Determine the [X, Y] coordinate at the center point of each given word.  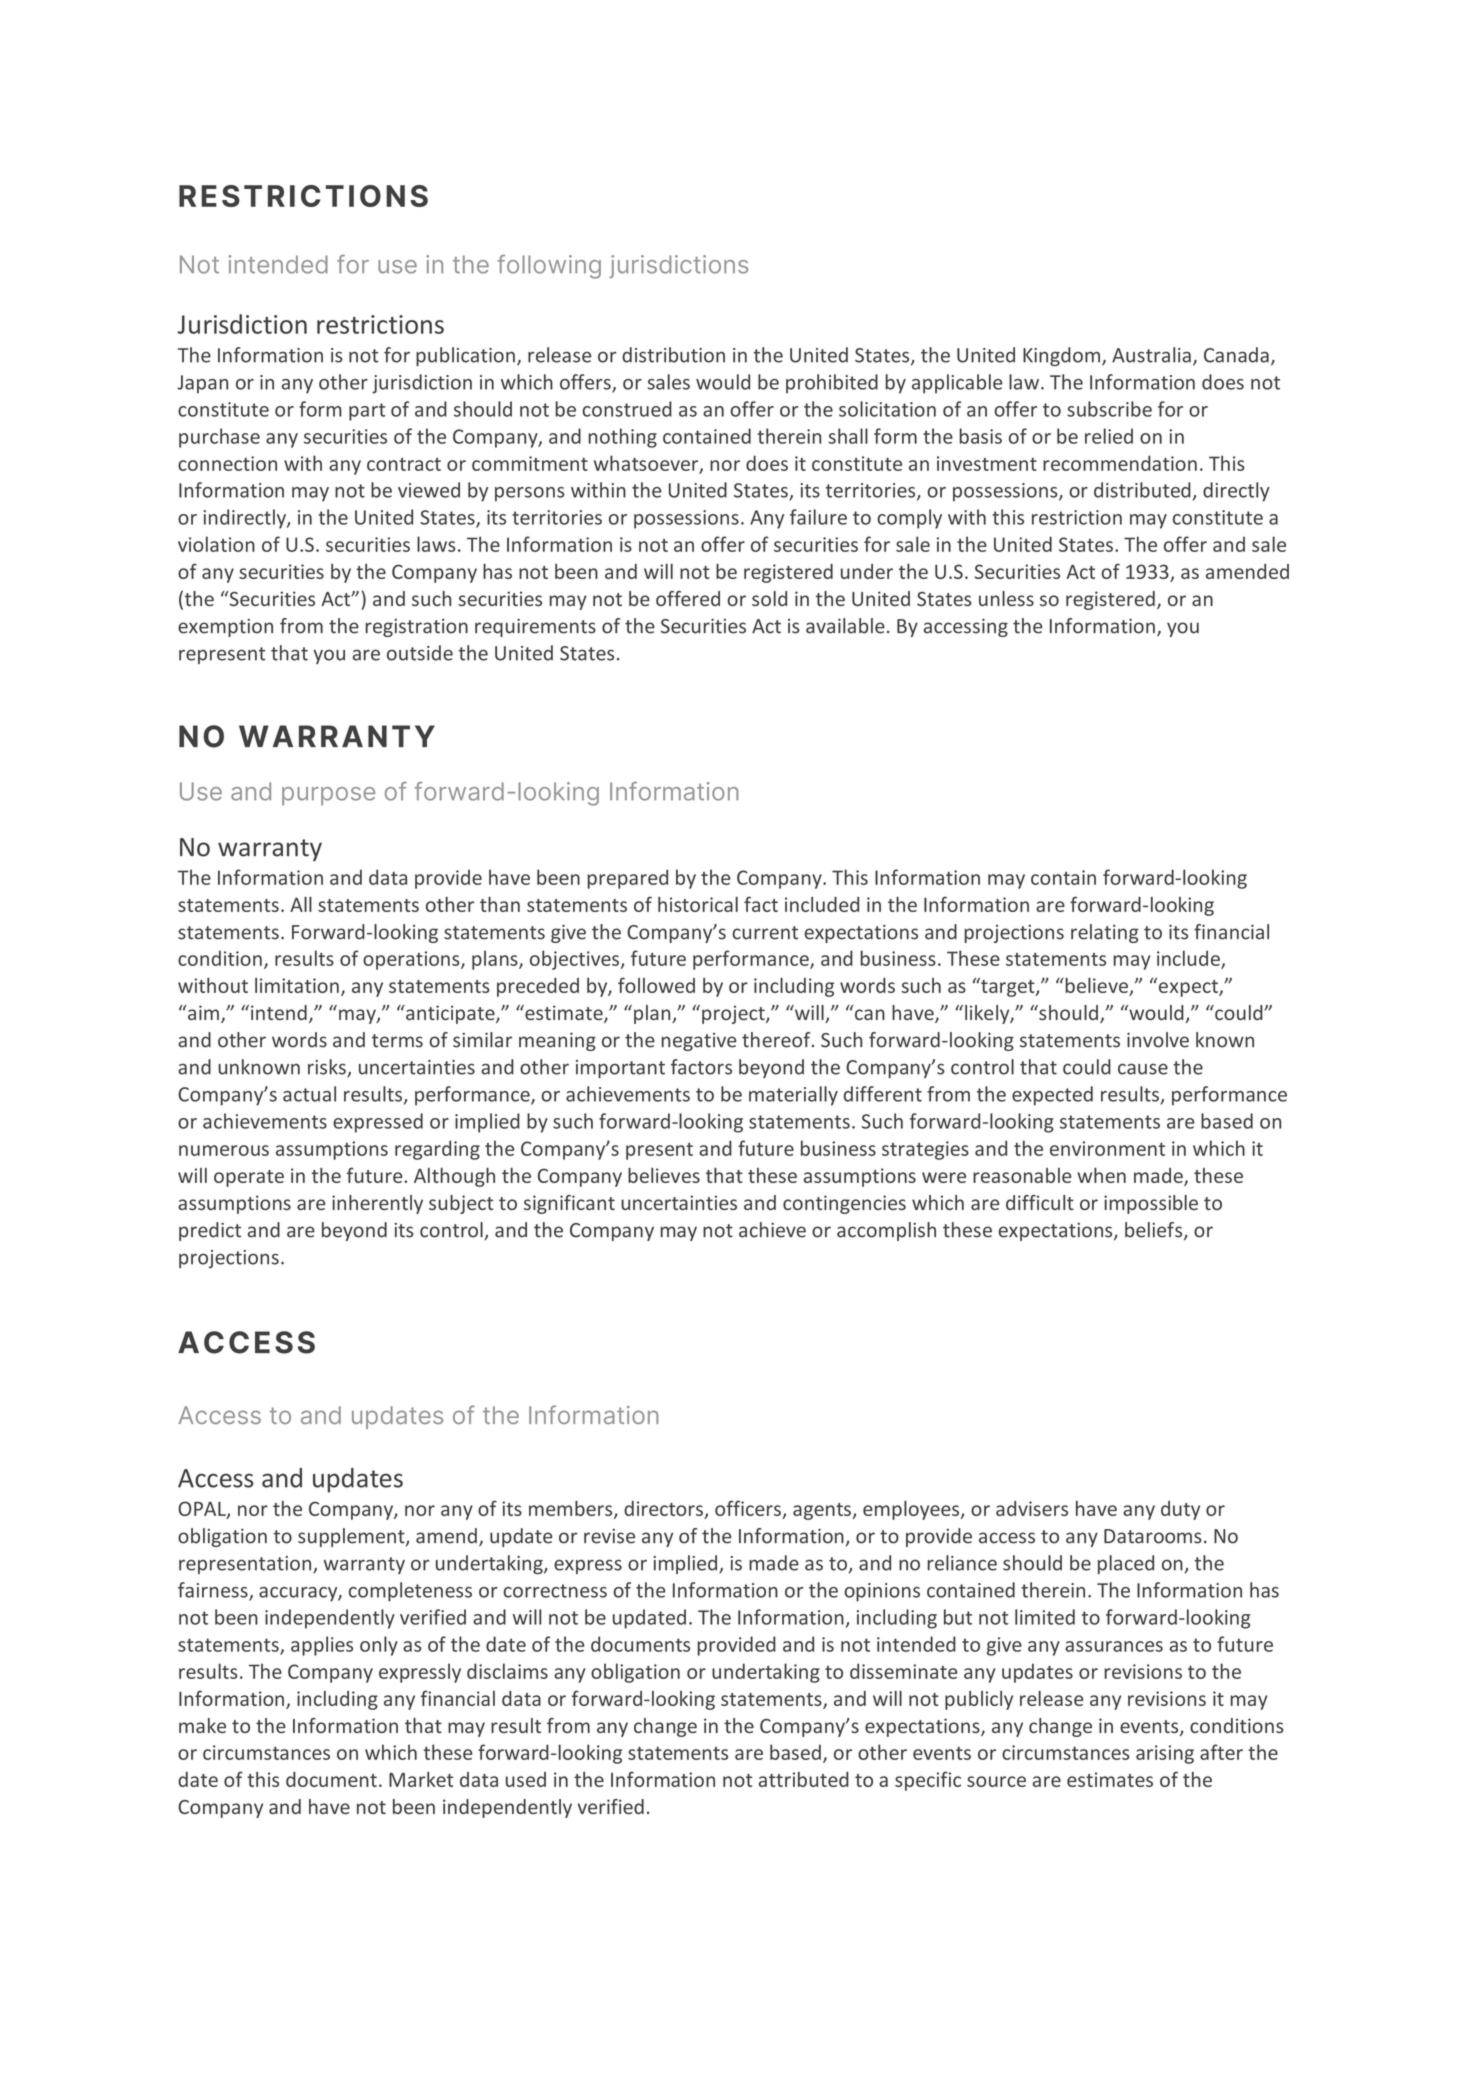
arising [1165, 1754]
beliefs [1155, 1231]
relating [1105, 933]
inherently [377, 1204]
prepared [627, 879]
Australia [1151, 355]
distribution [673, 355]
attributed [804, 1779]
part [367, 412]
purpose [328, 796]
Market [421, 1779]
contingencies [844, 1204]
